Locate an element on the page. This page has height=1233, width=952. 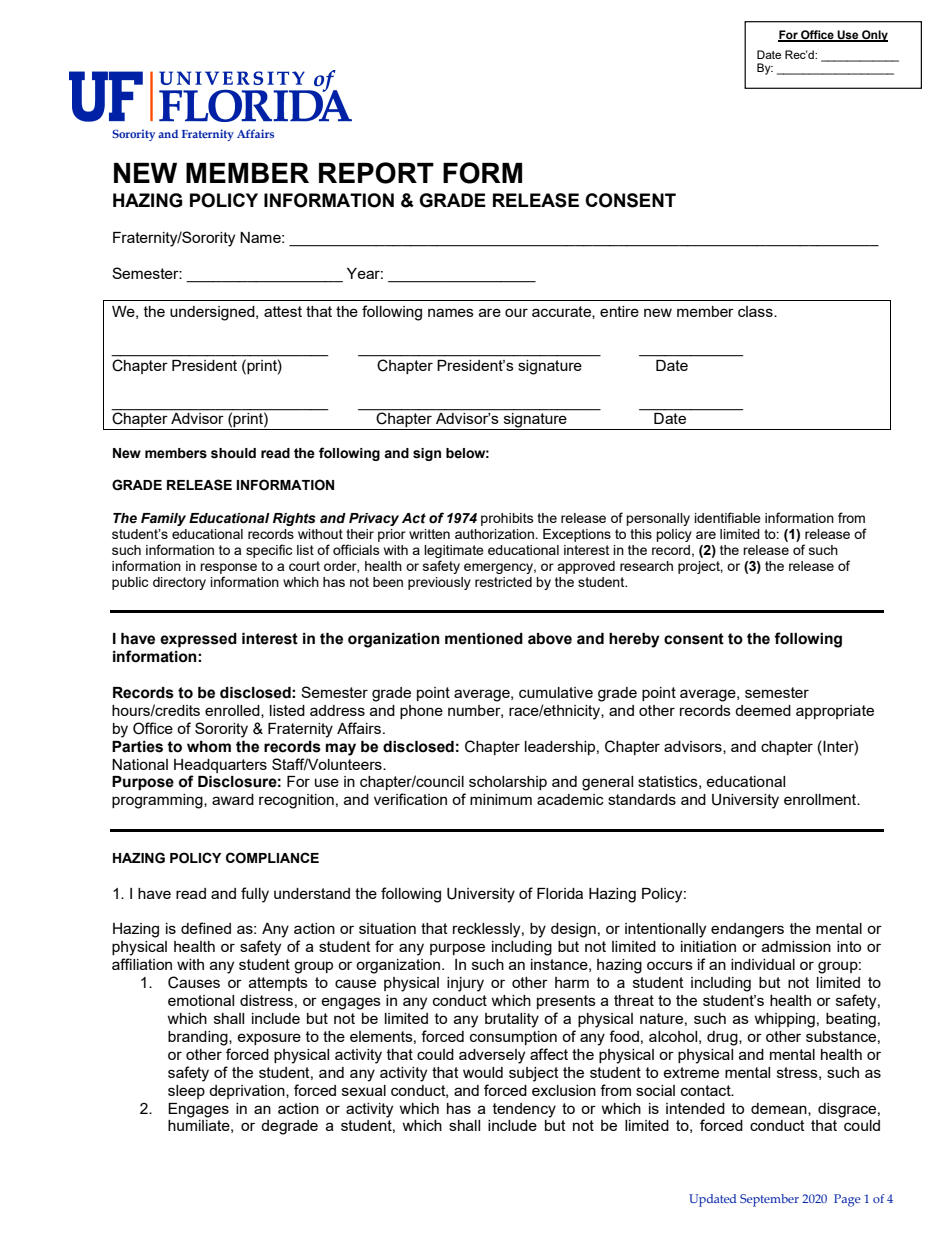
entire is located at coordinates (619, 311).
